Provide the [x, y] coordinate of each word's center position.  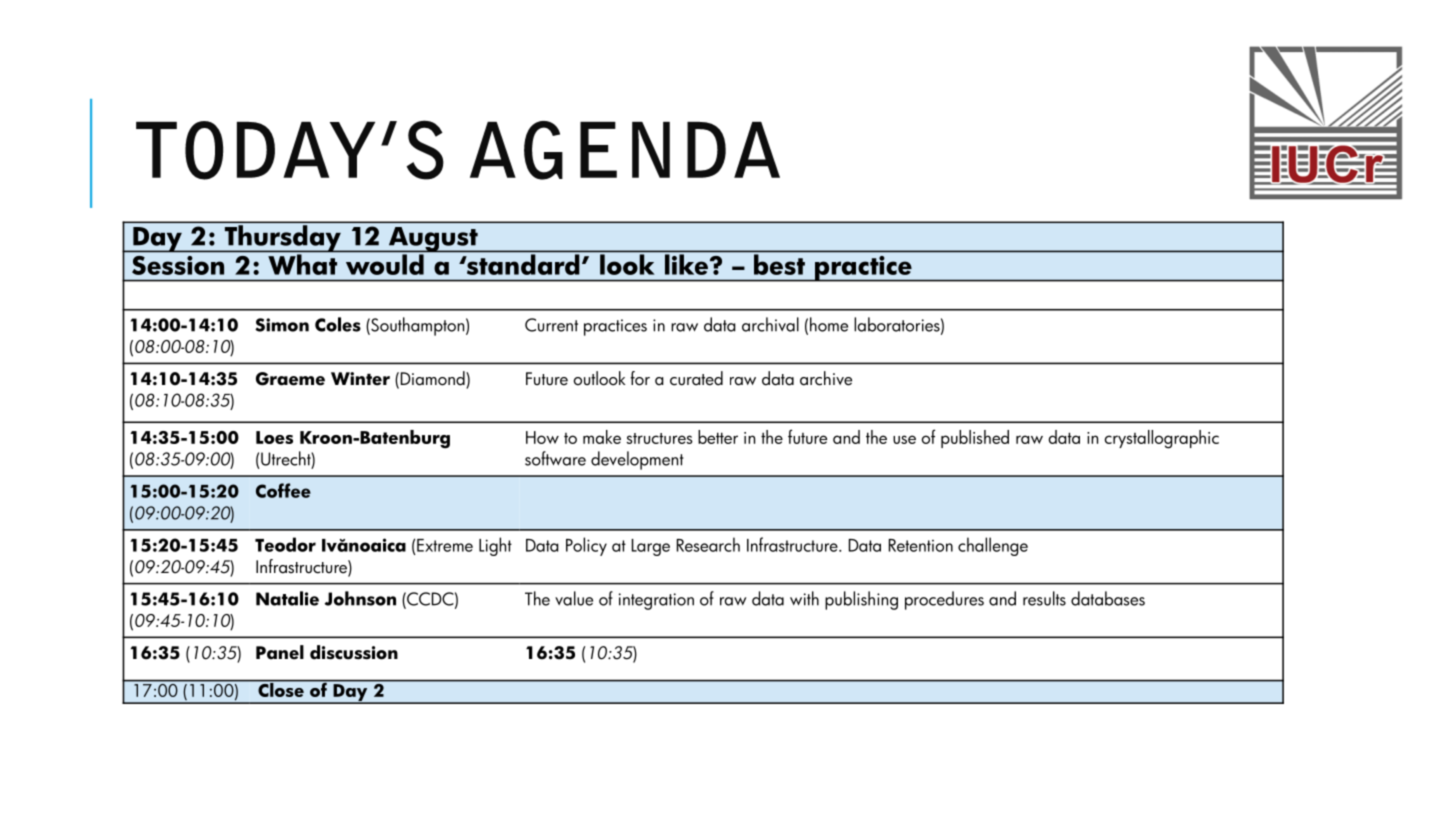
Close [281, 688]
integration [656, 601]
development [637, 460]
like [686, 264]
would [385, 264]
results [1044, 598]
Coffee [283, 490]
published [975, 439]
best [779, 264]
